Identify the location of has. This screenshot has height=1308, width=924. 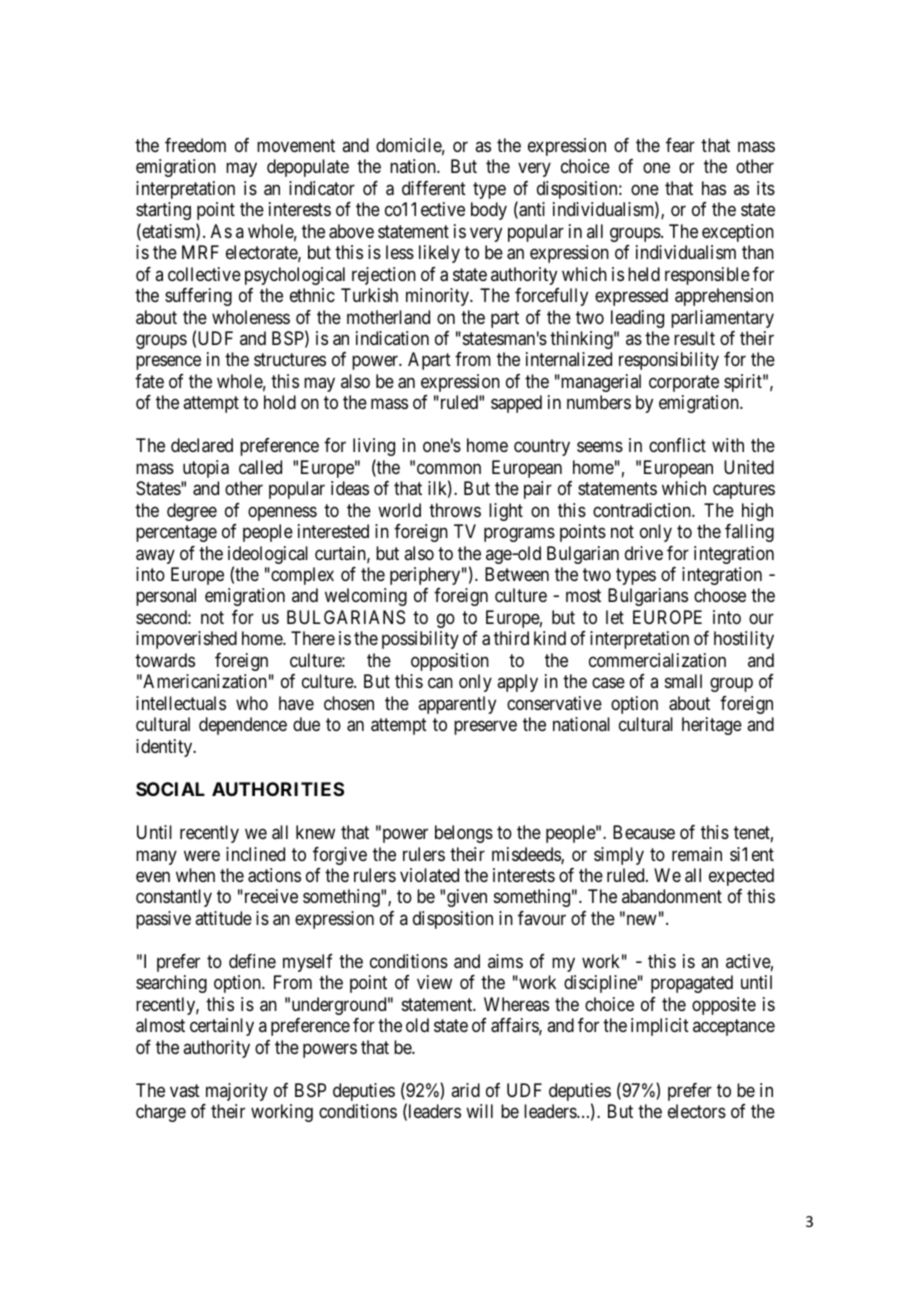
(714, 188).
